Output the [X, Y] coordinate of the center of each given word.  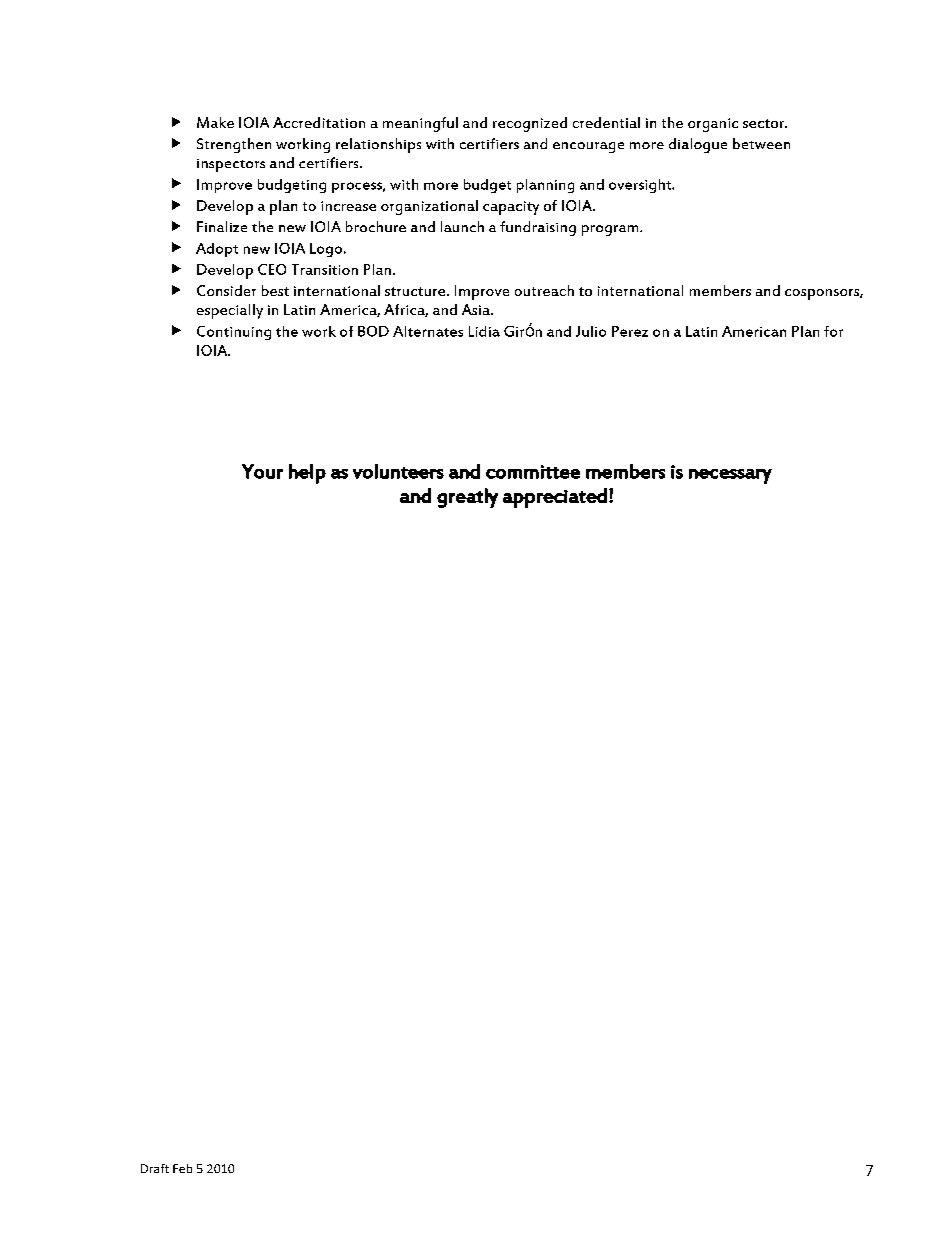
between [761, 143]
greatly [467, 498]
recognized [530, 124]
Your [262, 471]
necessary [730, 476]
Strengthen [234, 145]
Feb [182, 1168]
